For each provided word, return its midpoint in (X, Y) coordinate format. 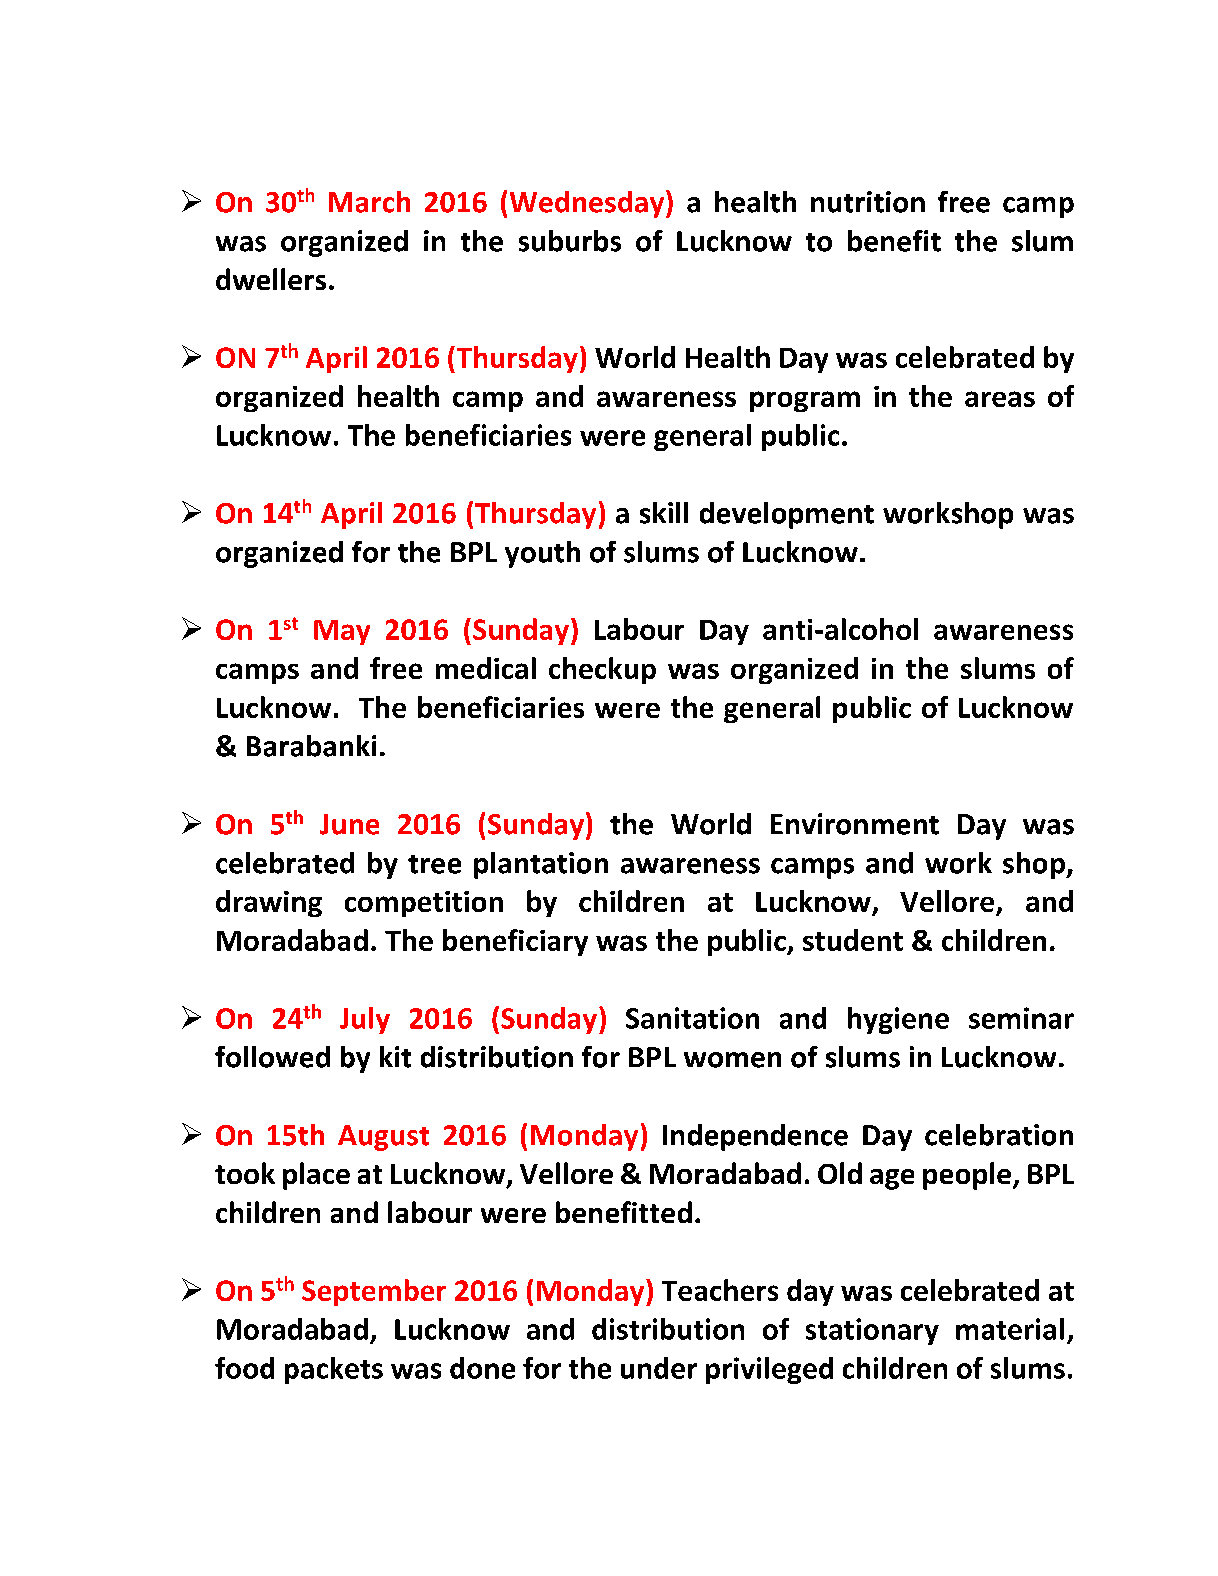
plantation (541, 865)
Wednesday (588, 204)
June (349, 824)
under (659, 1368)
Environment (855, 824)
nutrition (868, 202)
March (369, 202)
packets (334, 1370)
